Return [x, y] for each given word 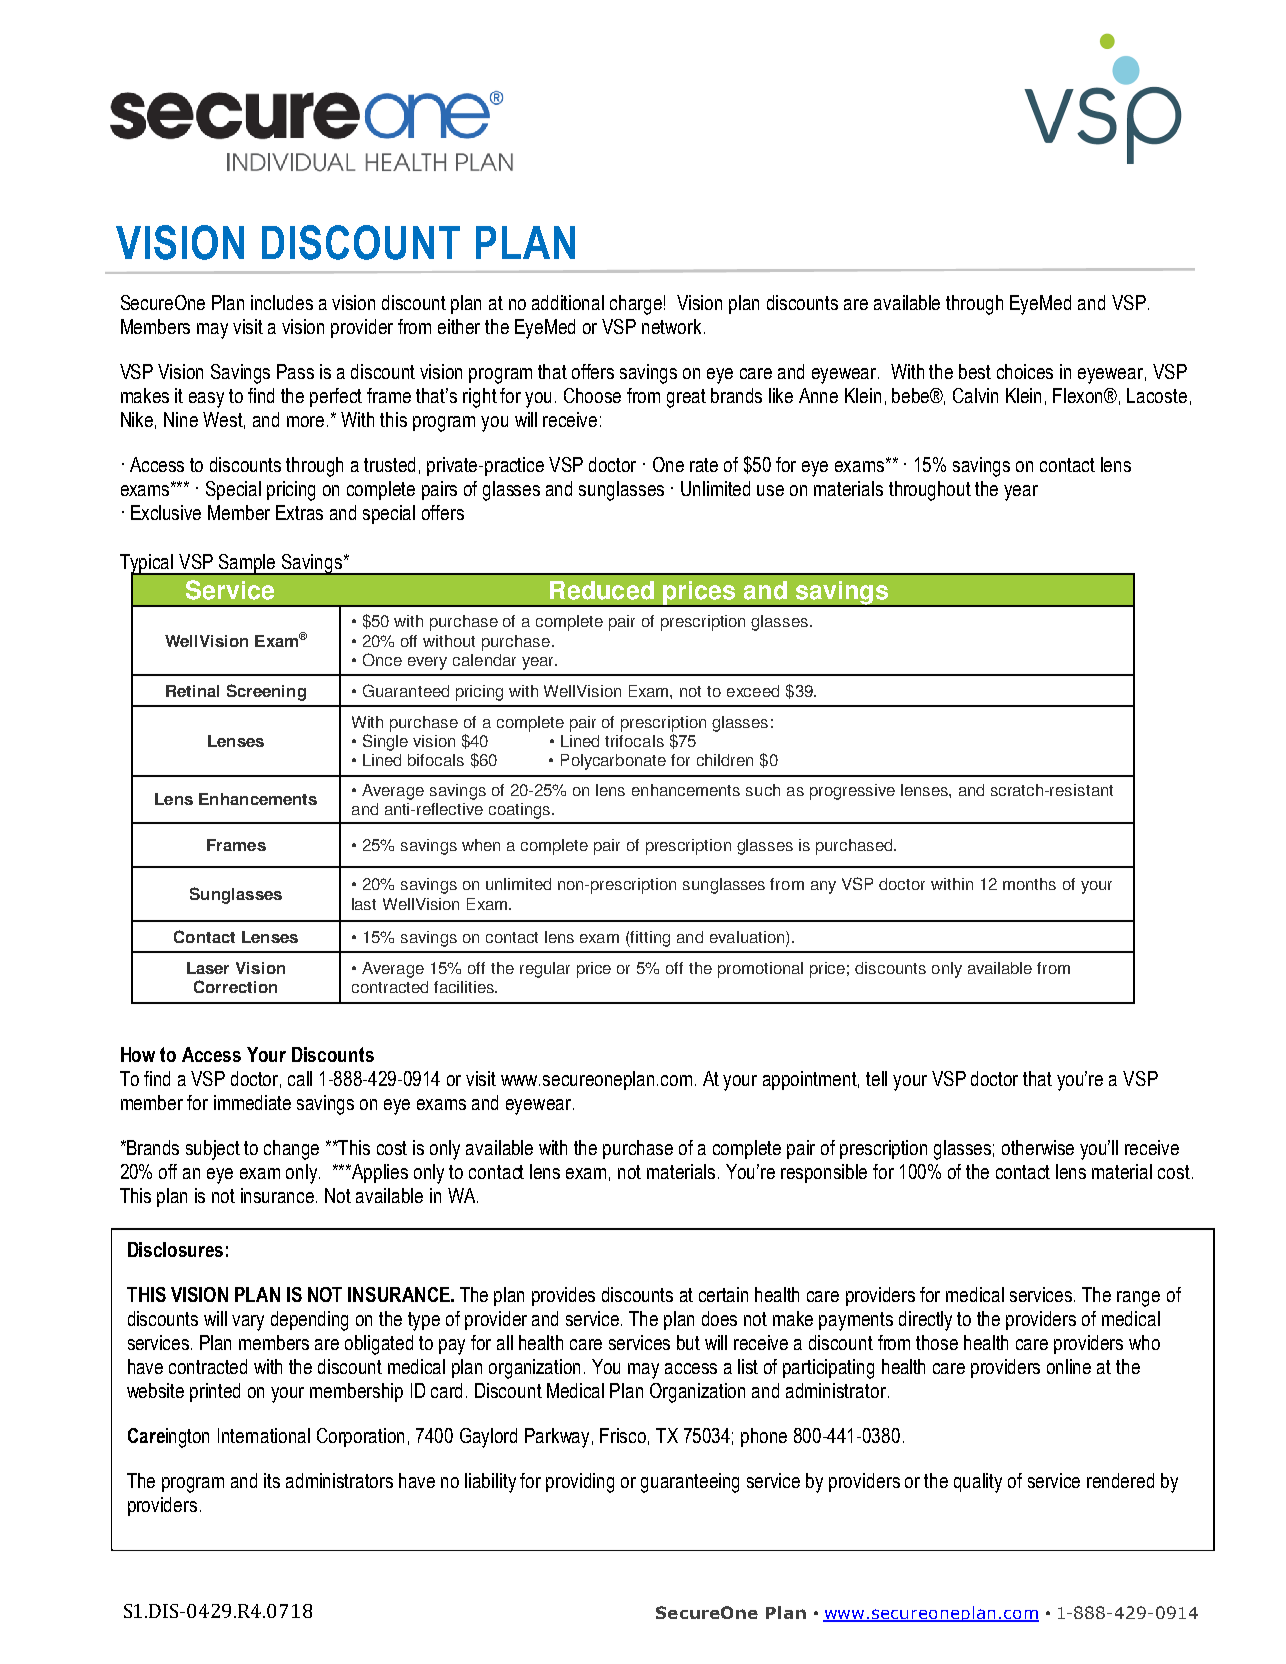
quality [978, 1483]
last [364, 904]
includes [282, 302]
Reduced [602, 590]
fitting [649, 939]
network [673, 326]
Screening [266, 692]
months [1029, 884]
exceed [753, 691]
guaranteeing [690, 1483]
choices [1025, 371]
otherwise [1038, 1147]
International [264, 1435]
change [291, 1150]
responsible [824, 1173]
